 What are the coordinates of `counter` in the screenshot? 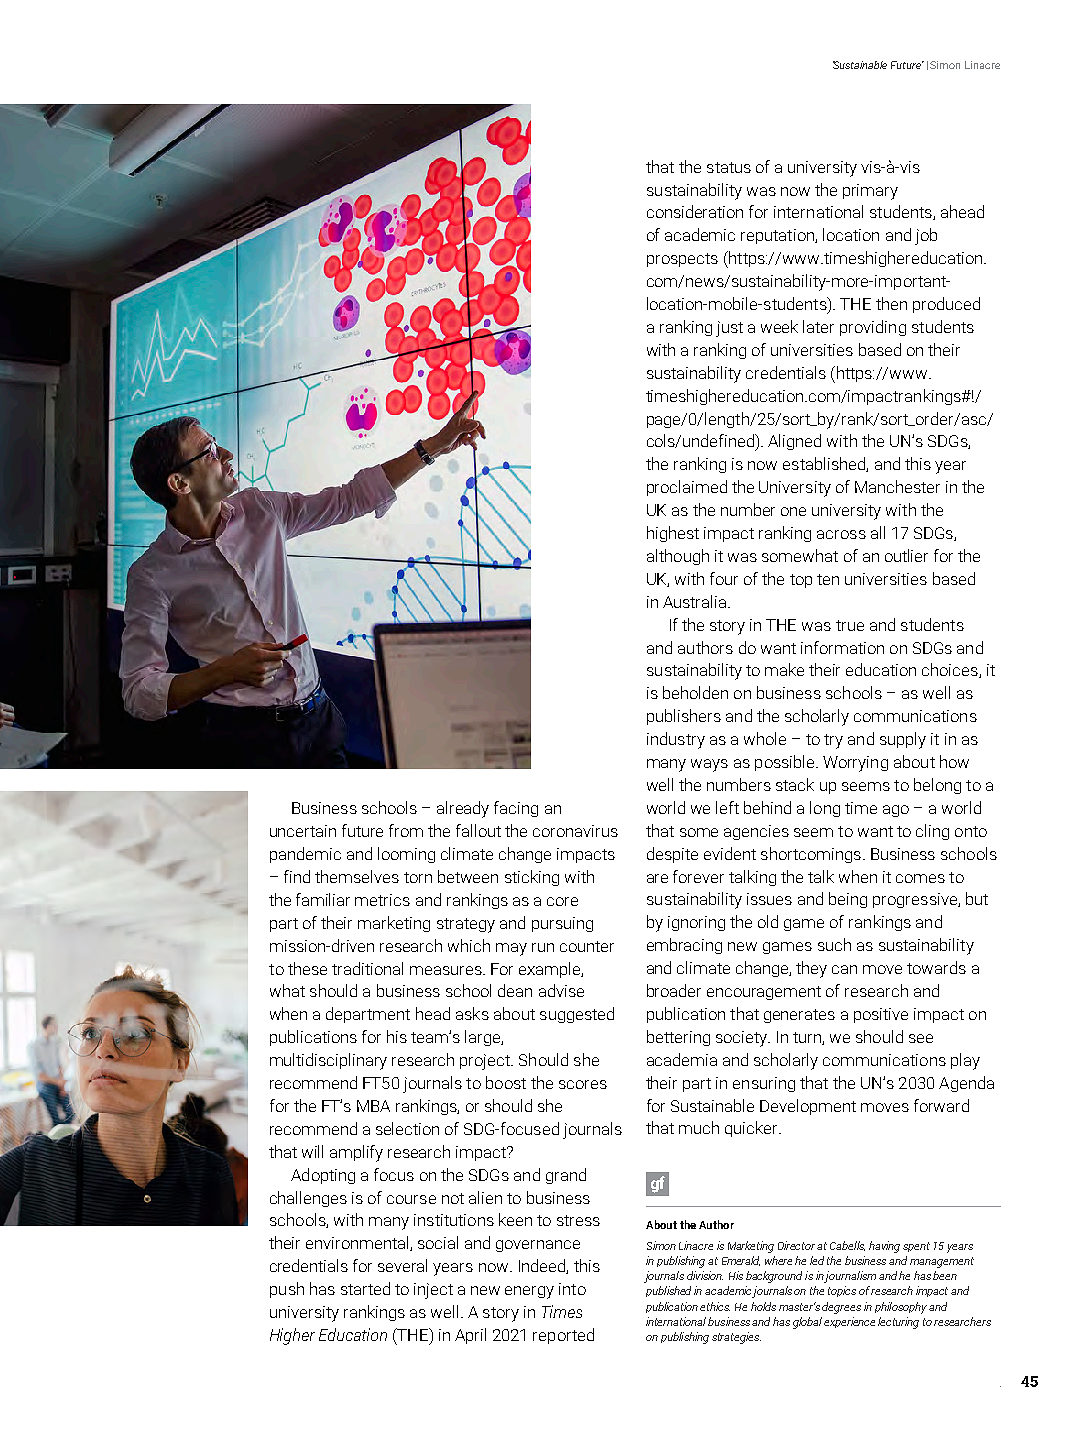 It's located at (587, 946).
